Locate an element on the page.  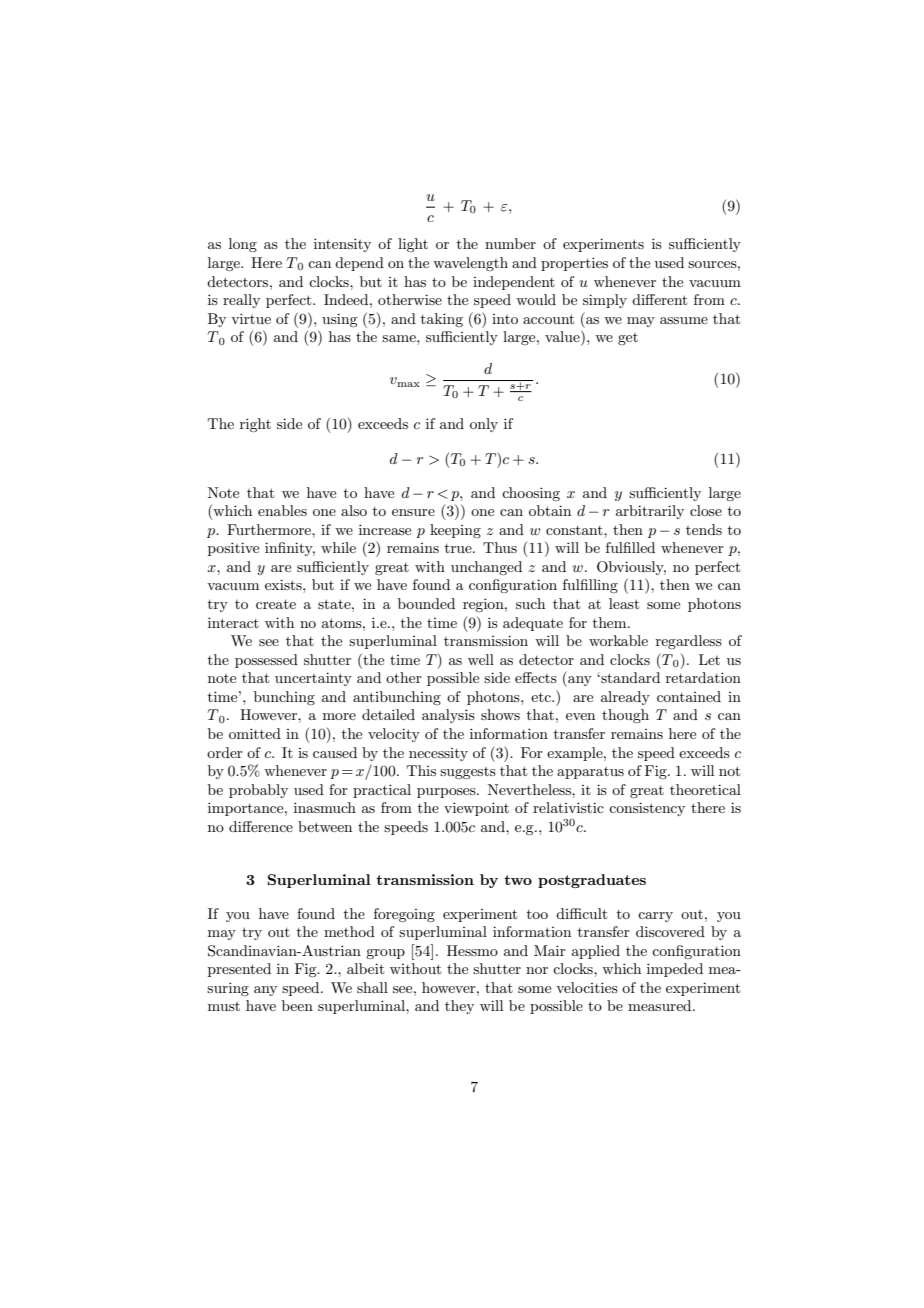
arbitrarily is located at coordinates (650, 512).
